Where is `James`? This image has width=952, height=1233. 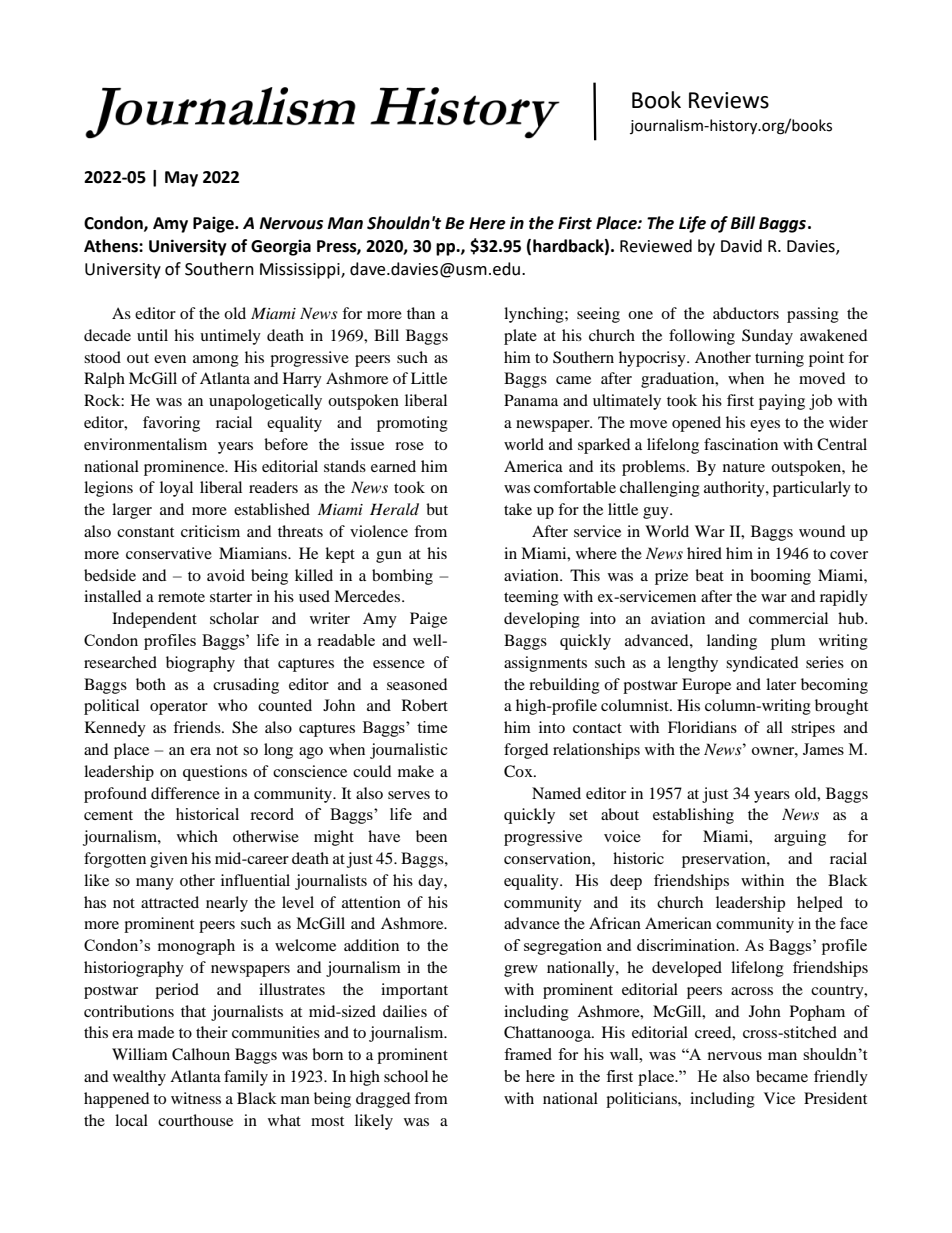 James is located at coordinates (823, 749).
